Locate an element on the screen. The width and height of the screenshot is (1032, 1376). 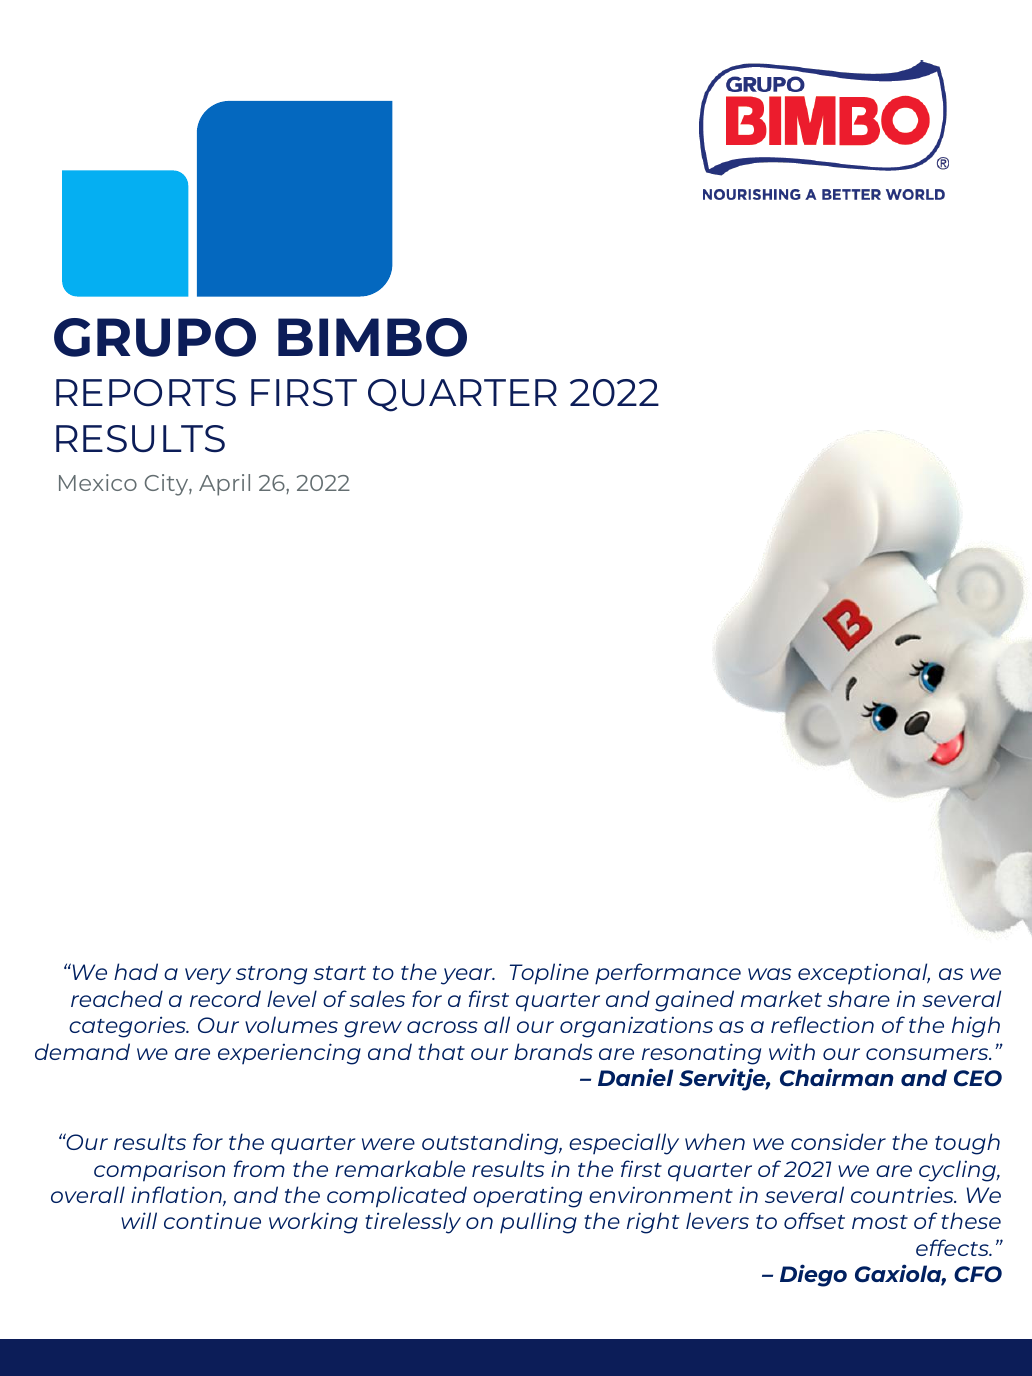
very is located at coordinates (208, 976).
